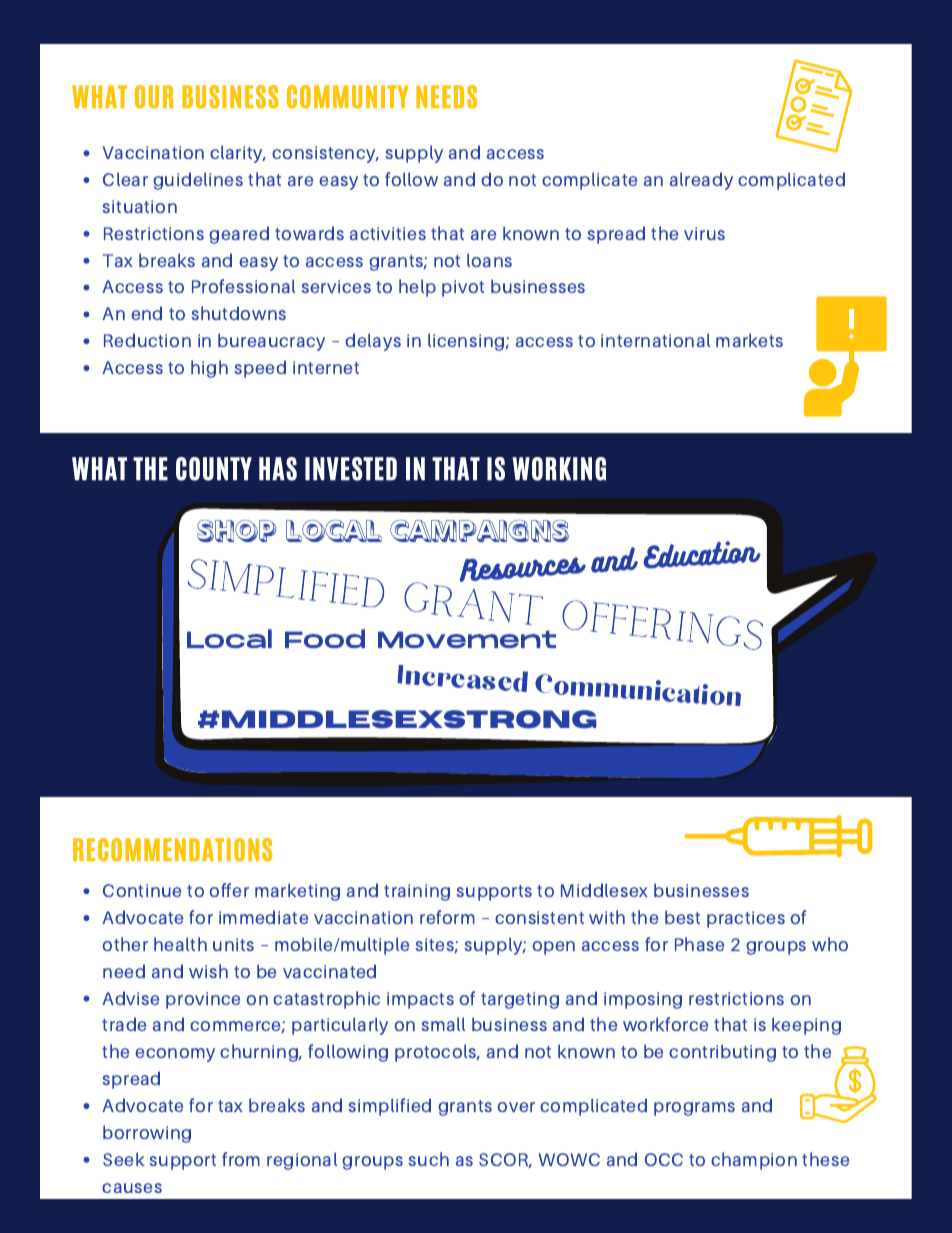 The height and width of the document is (1233, 952). What do you see at coordinates (348, 97) in the document?
I see `COMMUNITY` at bounding box center [348, 97].
